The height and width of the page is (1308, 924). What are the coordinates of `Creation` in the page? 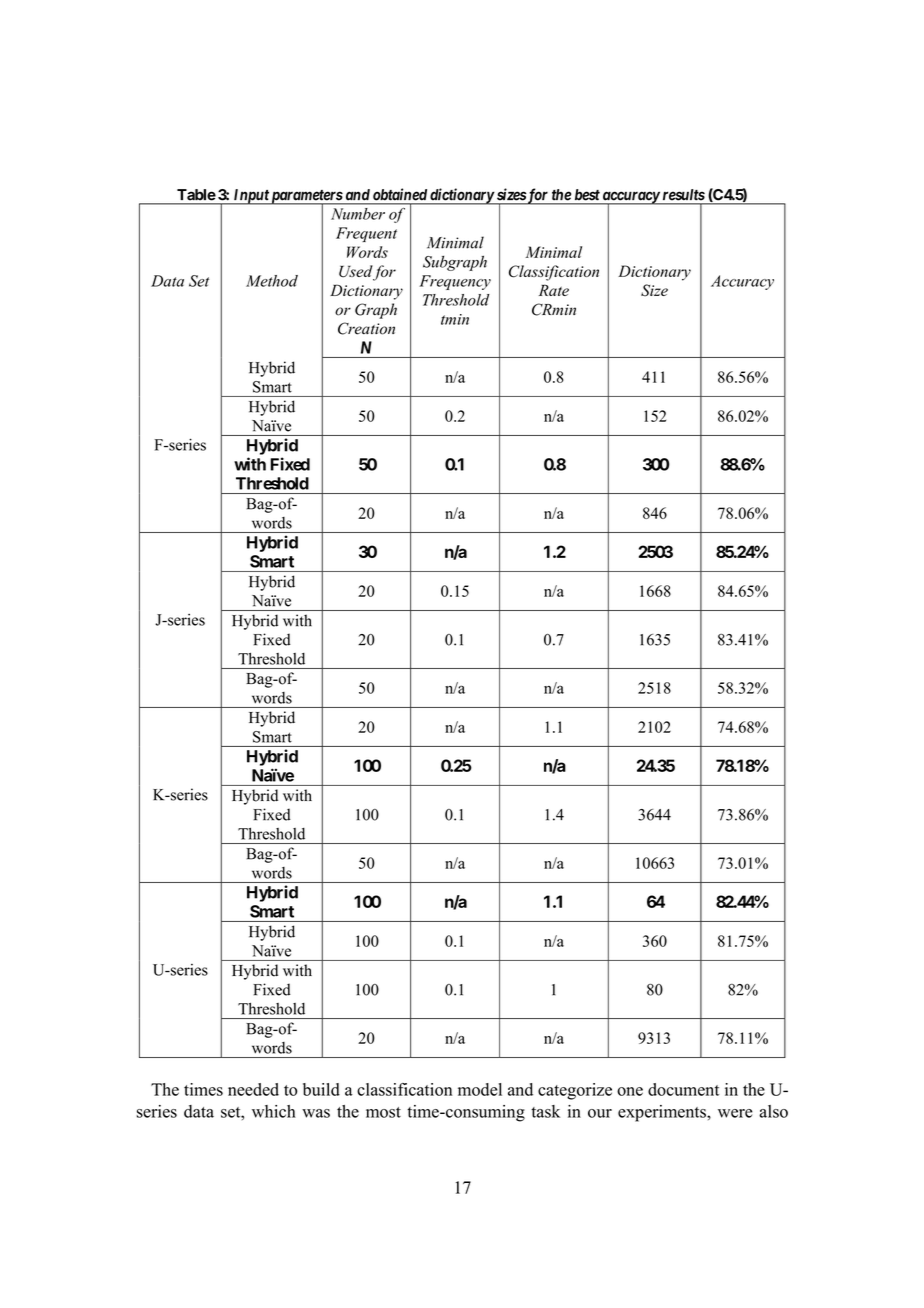 It's located at (366, 328).
